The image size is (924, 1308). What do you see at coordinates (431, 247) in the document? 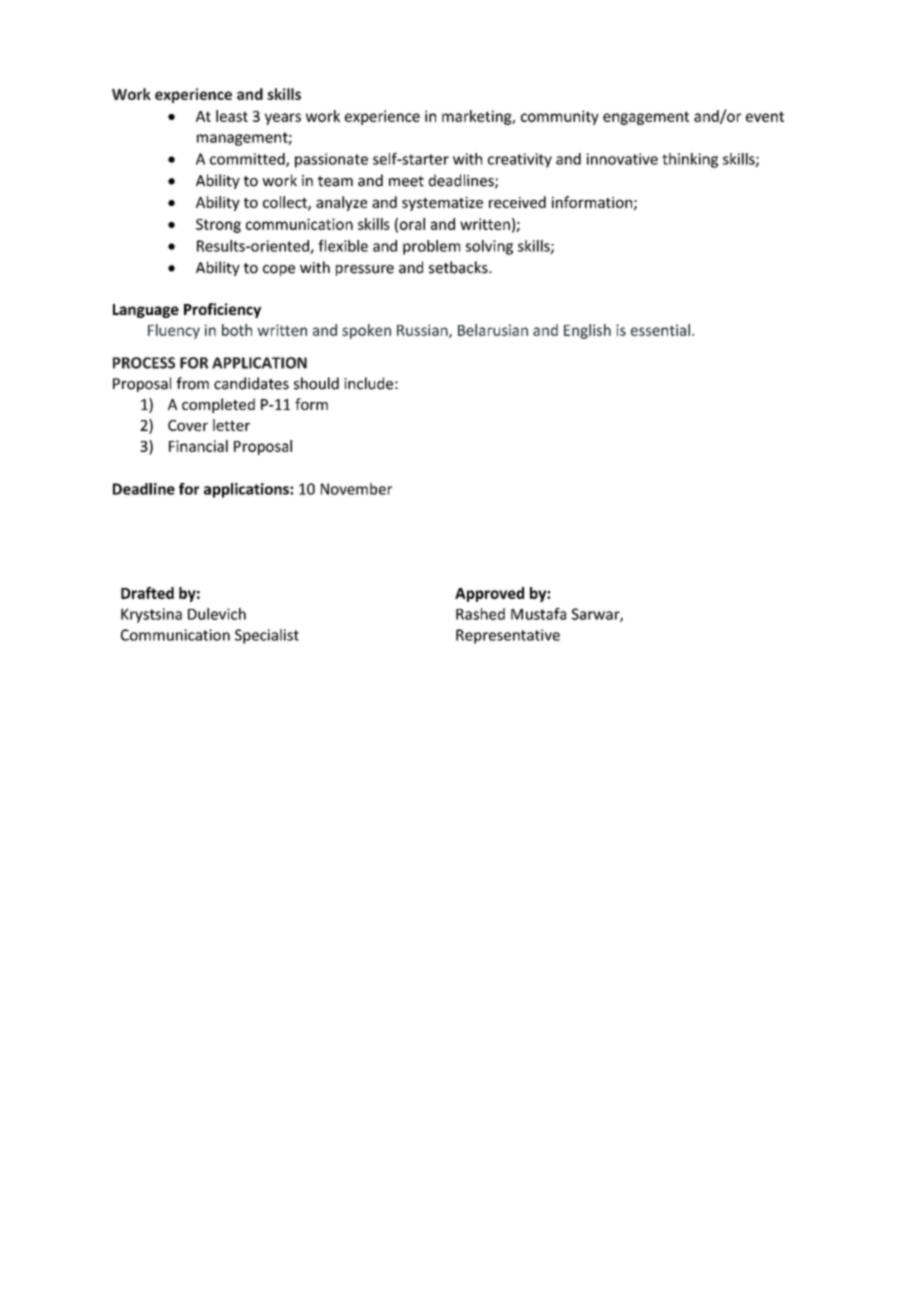
I see `problem` at bounding box center [431, 247].
